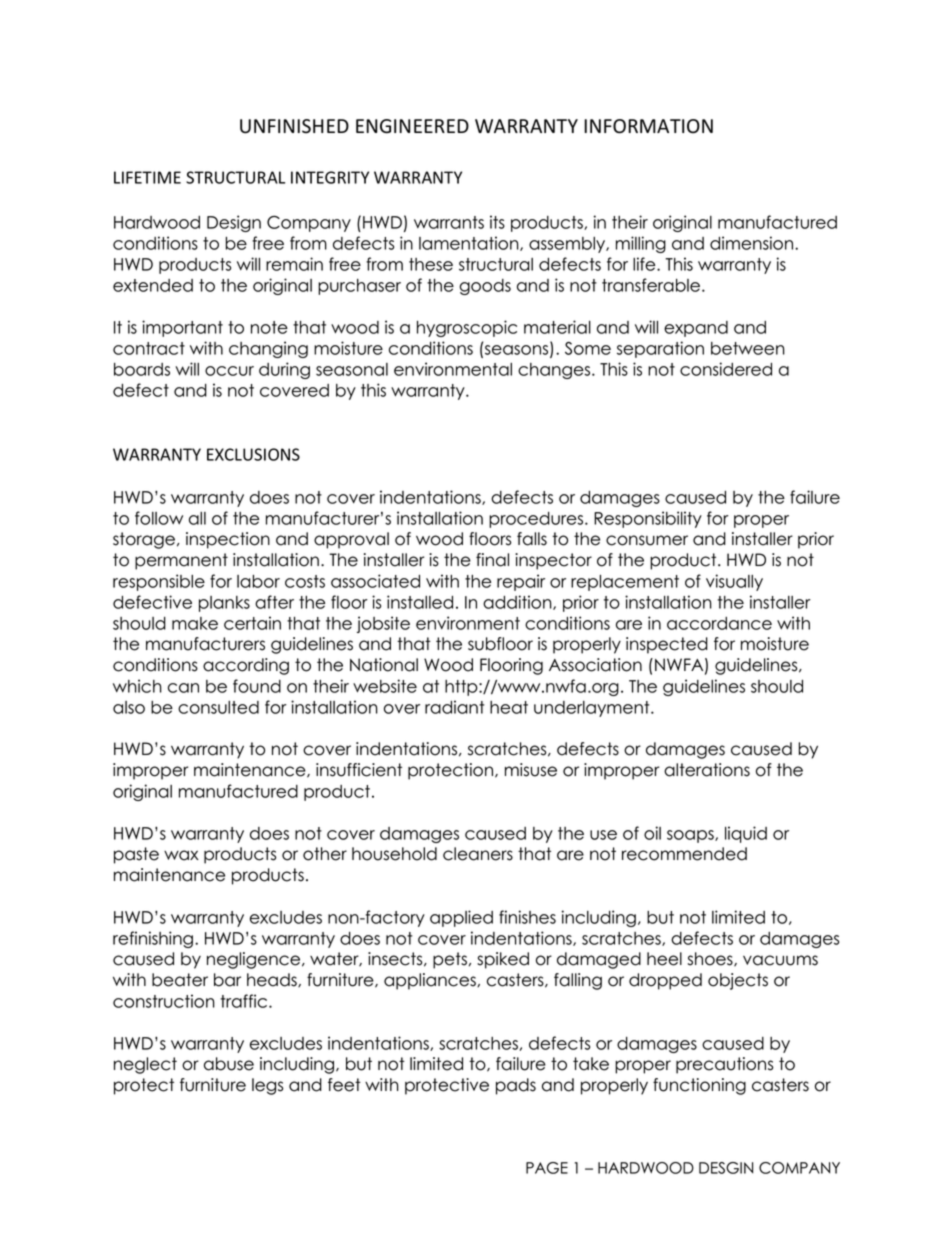 This document has height=1233, width=952. What do you see at coordinates (691, 836) in the document?
I see `soaps` at bounding box center [691, 836].
